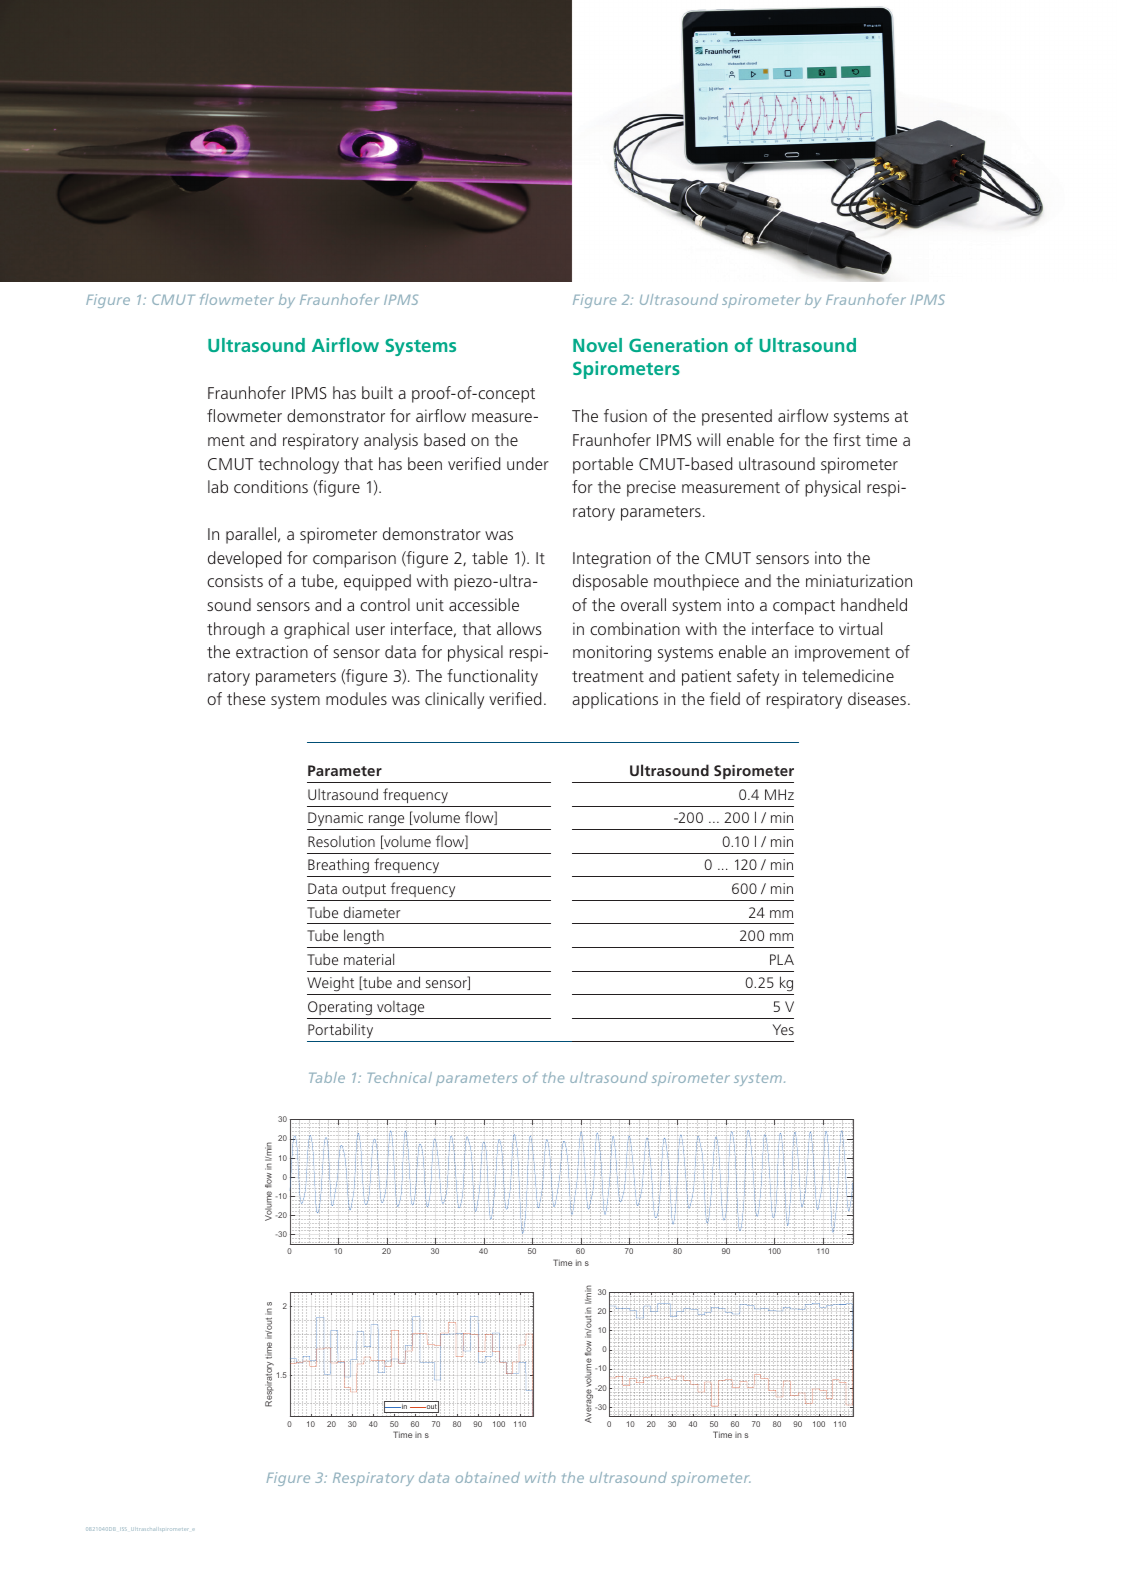  Describe the element at coordinates (804, 607) in the screenshot. I see `compact` at that location.
